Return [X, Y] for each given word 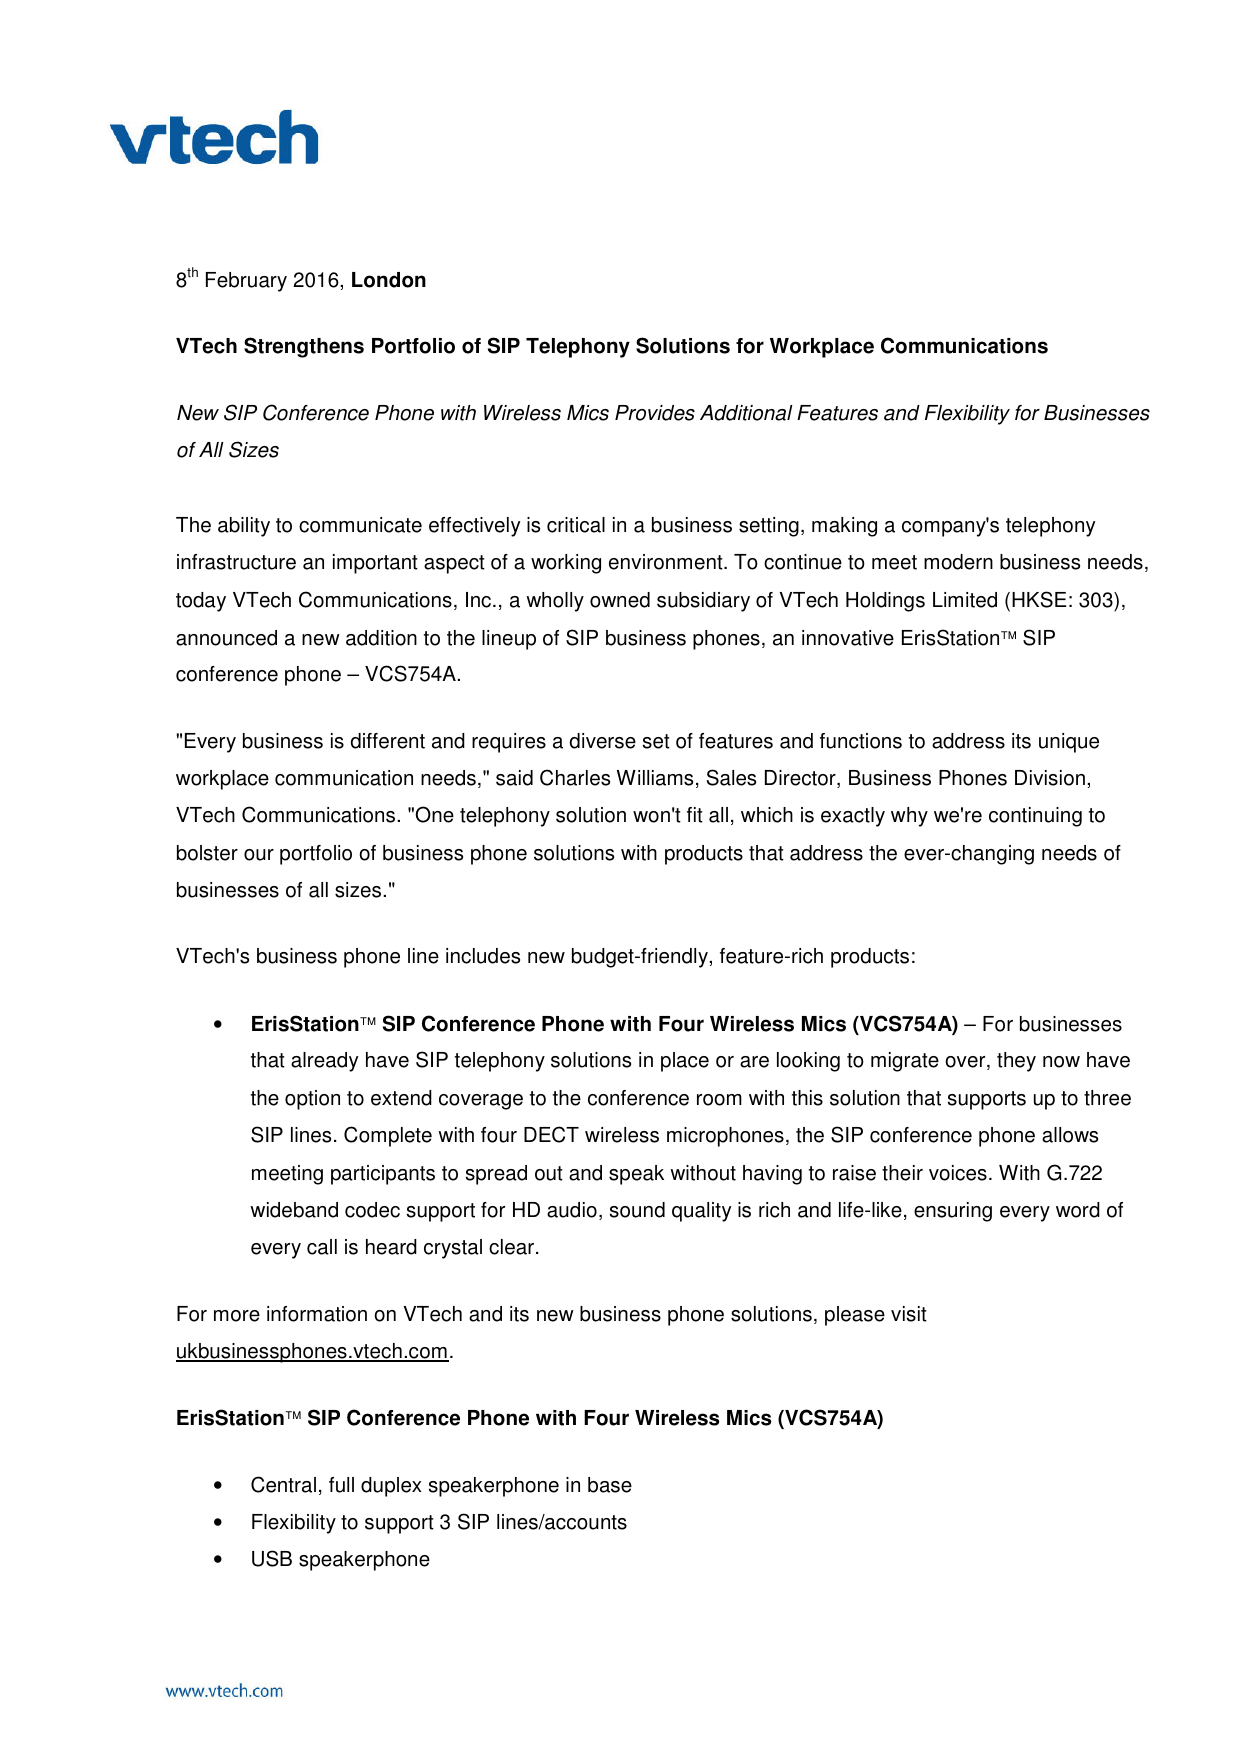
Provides [655, 413]
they [1016, 1062]
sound [637, 1210]
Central [283, 1484]
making [844, 527]
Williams [655, 778]
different [388, 741]
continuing [1035, 817]
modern [958, 562]
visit [909, 1314]
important [375, 564]
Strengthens [304, 347]
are [754, 1062]
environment [667, 562]
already [324, 1062]
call [322, 1247]
